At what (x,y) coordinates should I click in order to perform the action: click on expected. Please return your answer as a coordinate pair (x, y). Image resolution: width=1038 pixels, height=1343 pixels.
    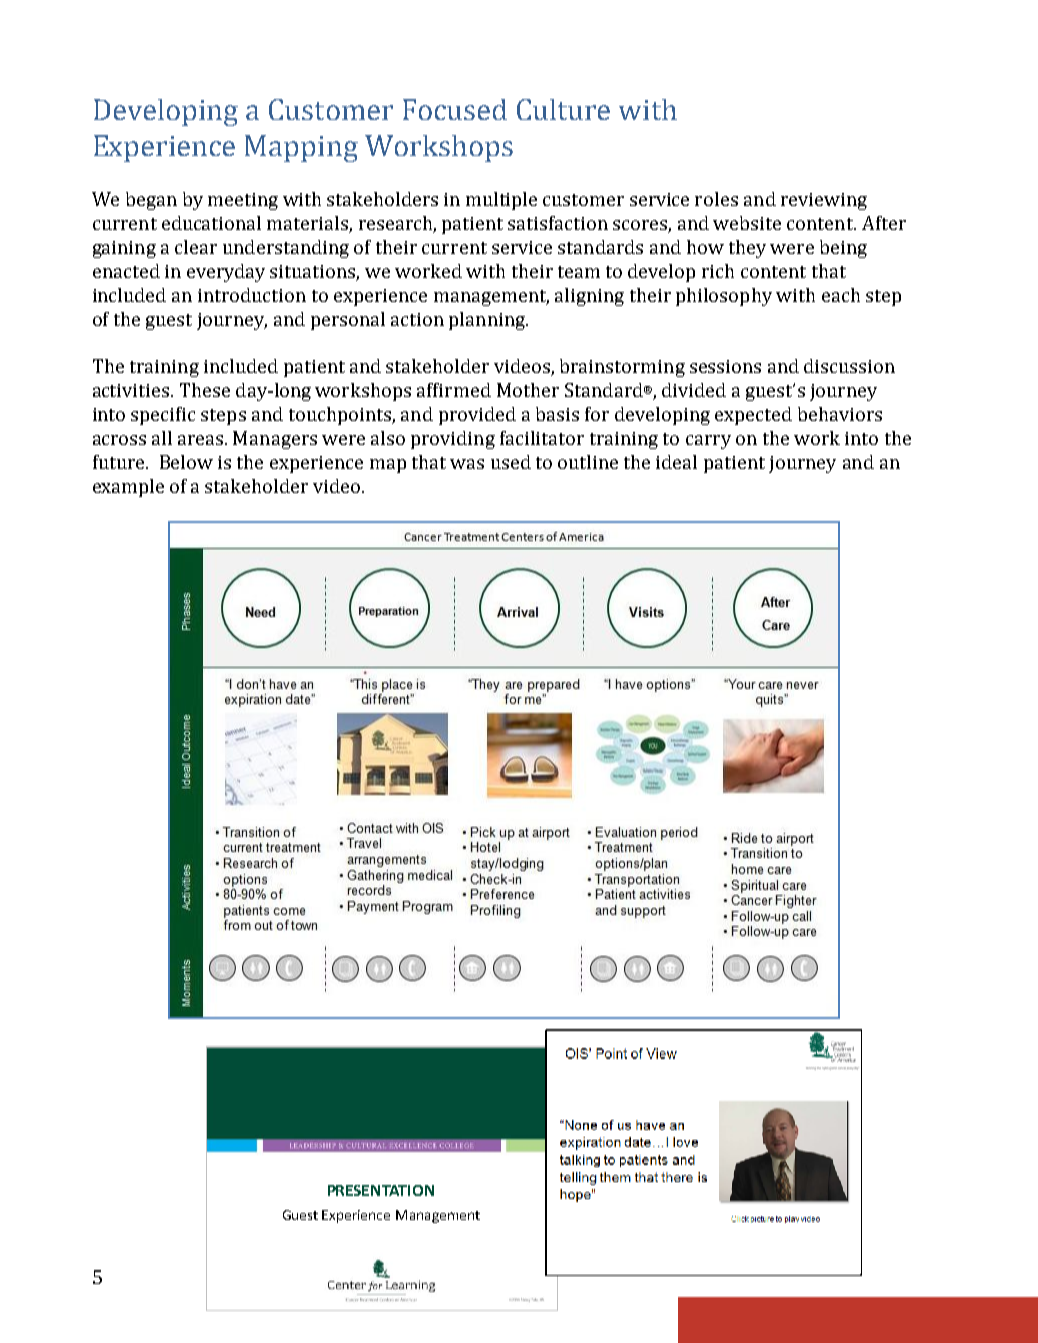
    Looking at the image, I should click on (753, 416).
